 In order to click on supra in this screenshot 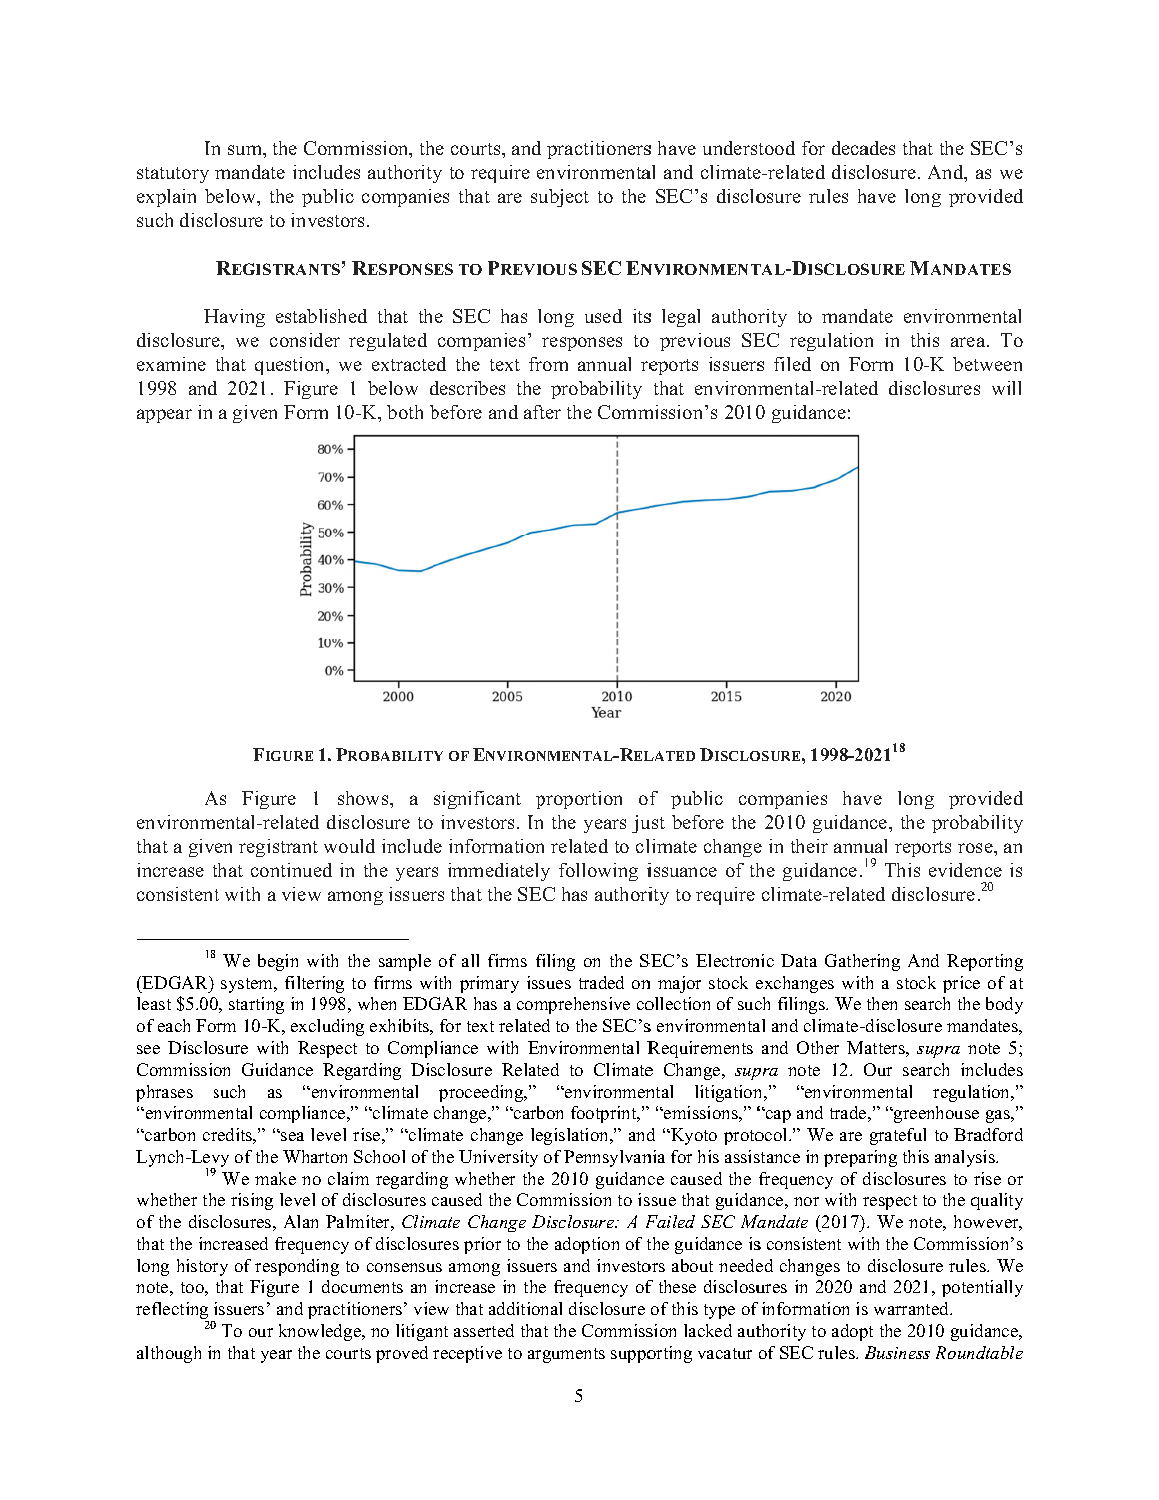, I will do `click(938, 1052)`.
